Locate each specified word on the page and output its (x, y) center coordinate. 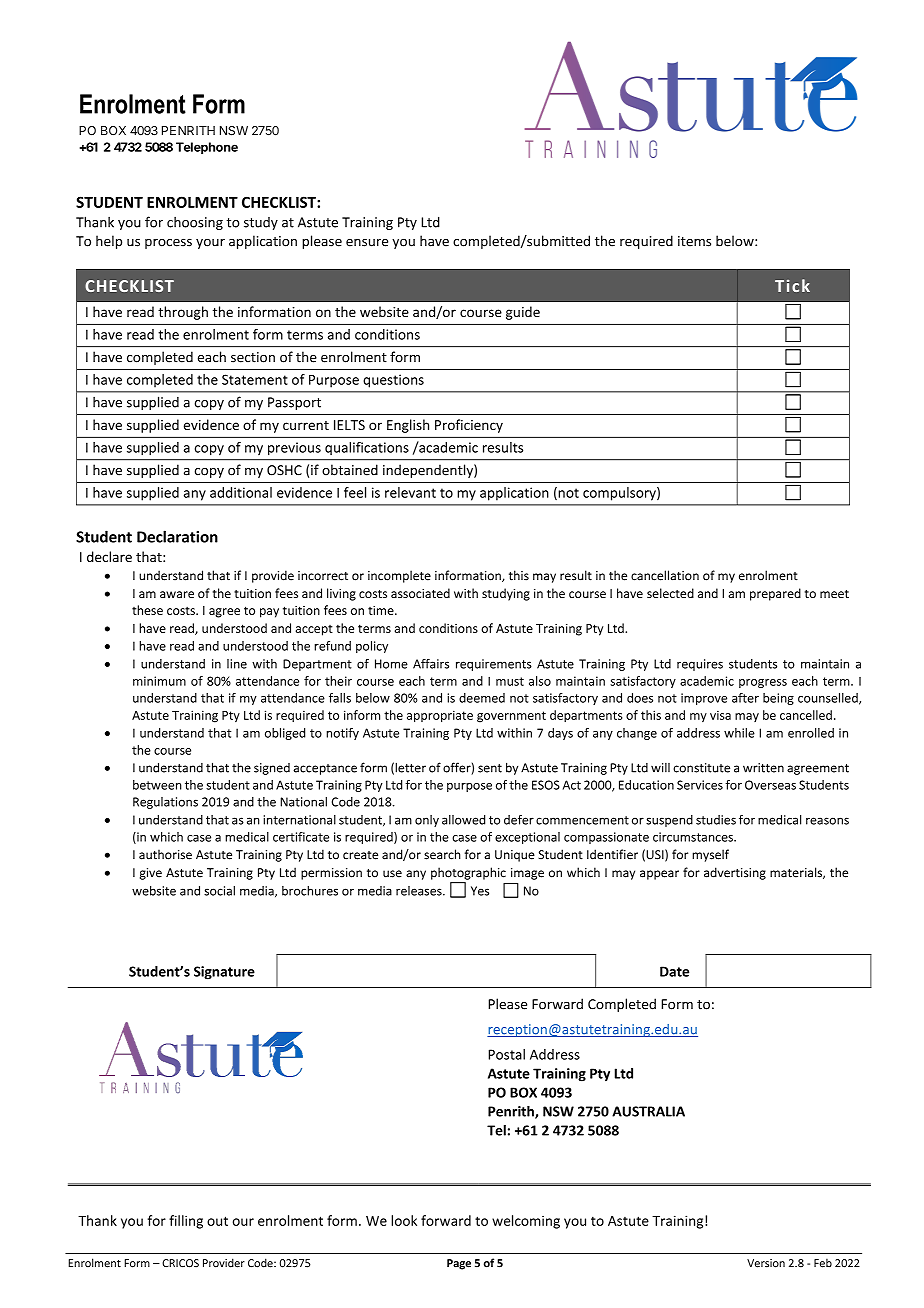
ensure (367, 243)
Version (766, 1263)
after (745, 698)
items (694, 241)
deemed (482, 698)
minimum (159, 681)
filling (186, 1222)
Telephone (207, 148)
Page (459, 1264)
